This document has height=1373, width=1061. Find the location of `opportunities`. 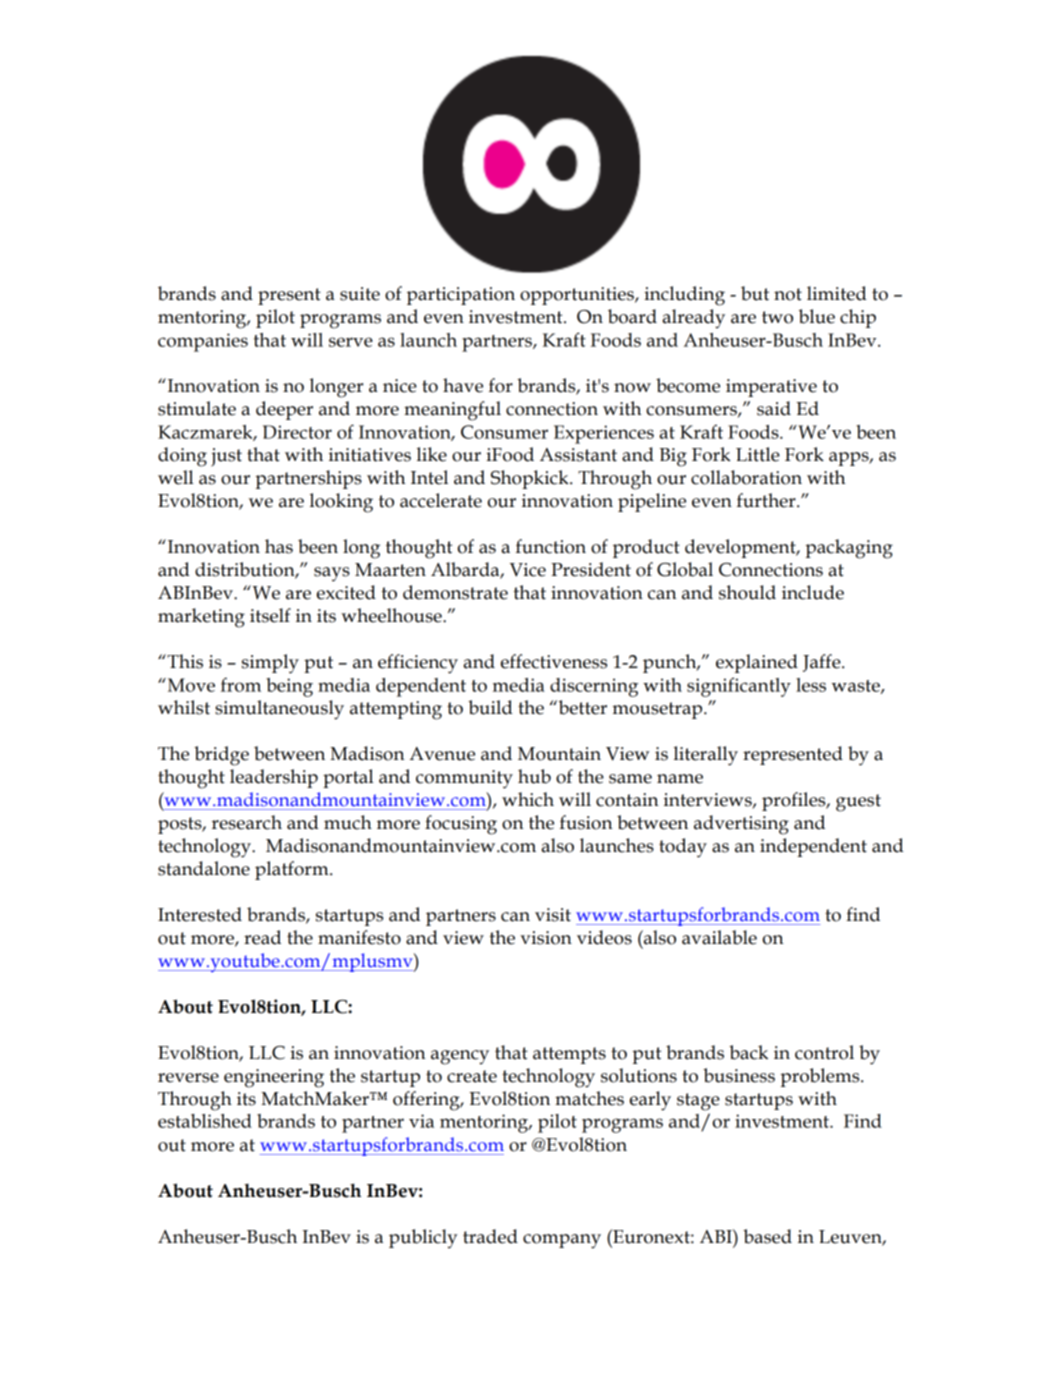

opportunities is located at coordinates (578, 296).
